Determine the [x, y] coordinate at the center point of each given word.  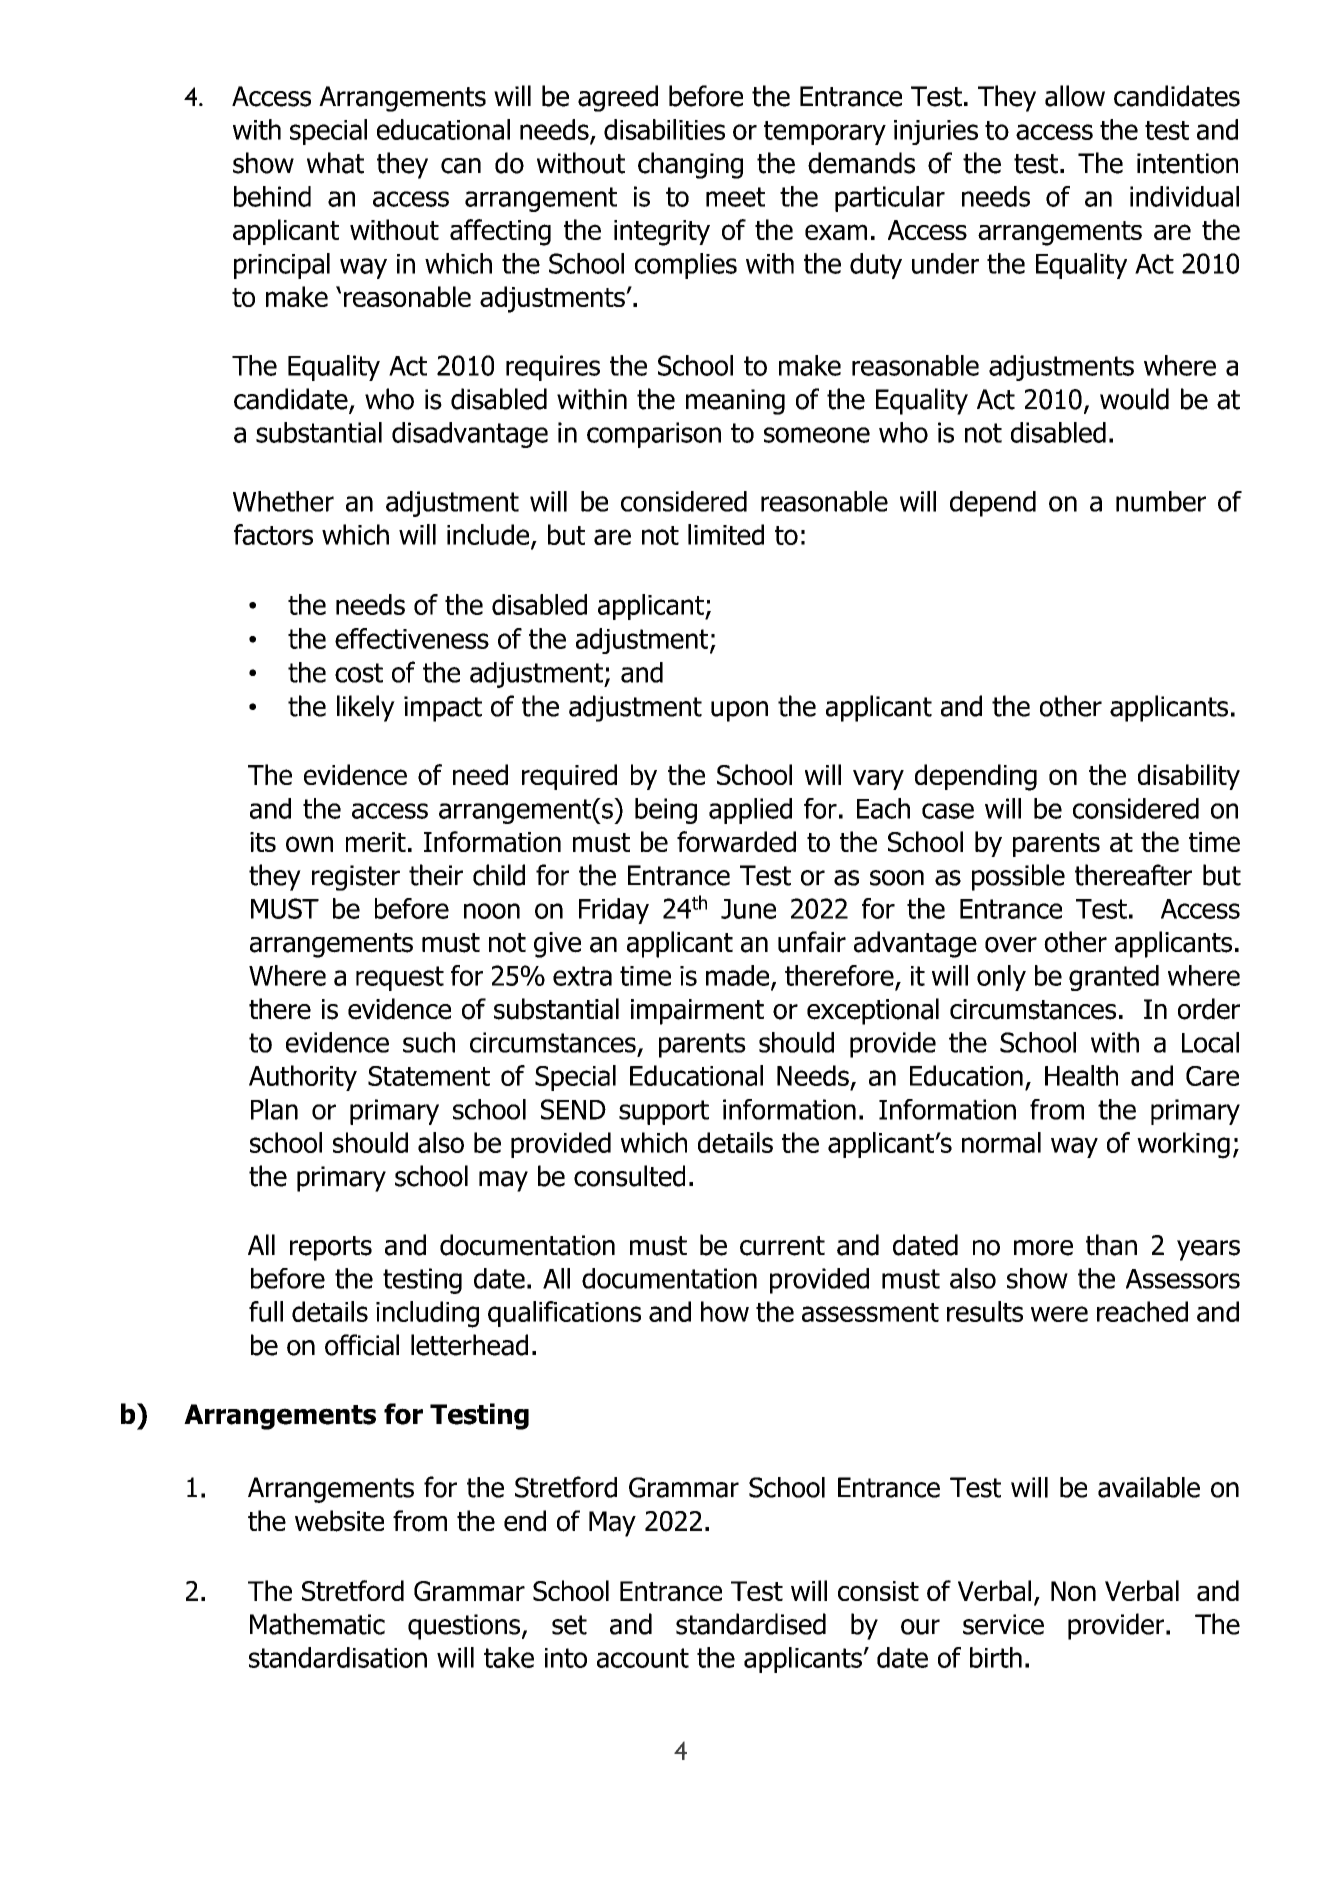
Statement [429, 1076]
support [664, 1112]
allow [1075, 96]
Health [1081, 1075]
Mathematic [317, 1624]
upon [739, 711]
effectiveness [412, 638]
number [1161, 501]
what [335, 163]
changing [690, 165]
